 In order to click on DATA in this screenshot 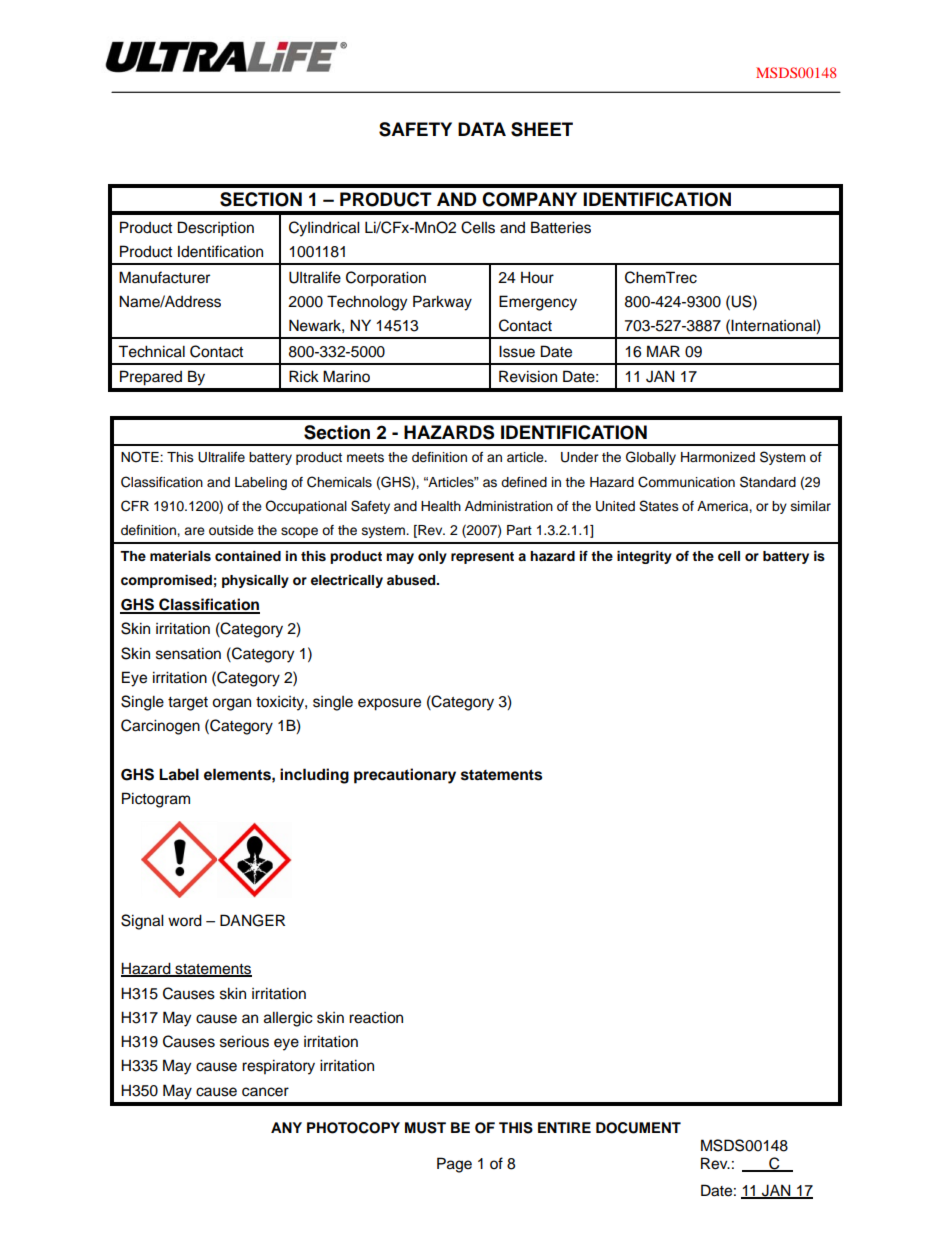, I will do `click(482, 129)`.
